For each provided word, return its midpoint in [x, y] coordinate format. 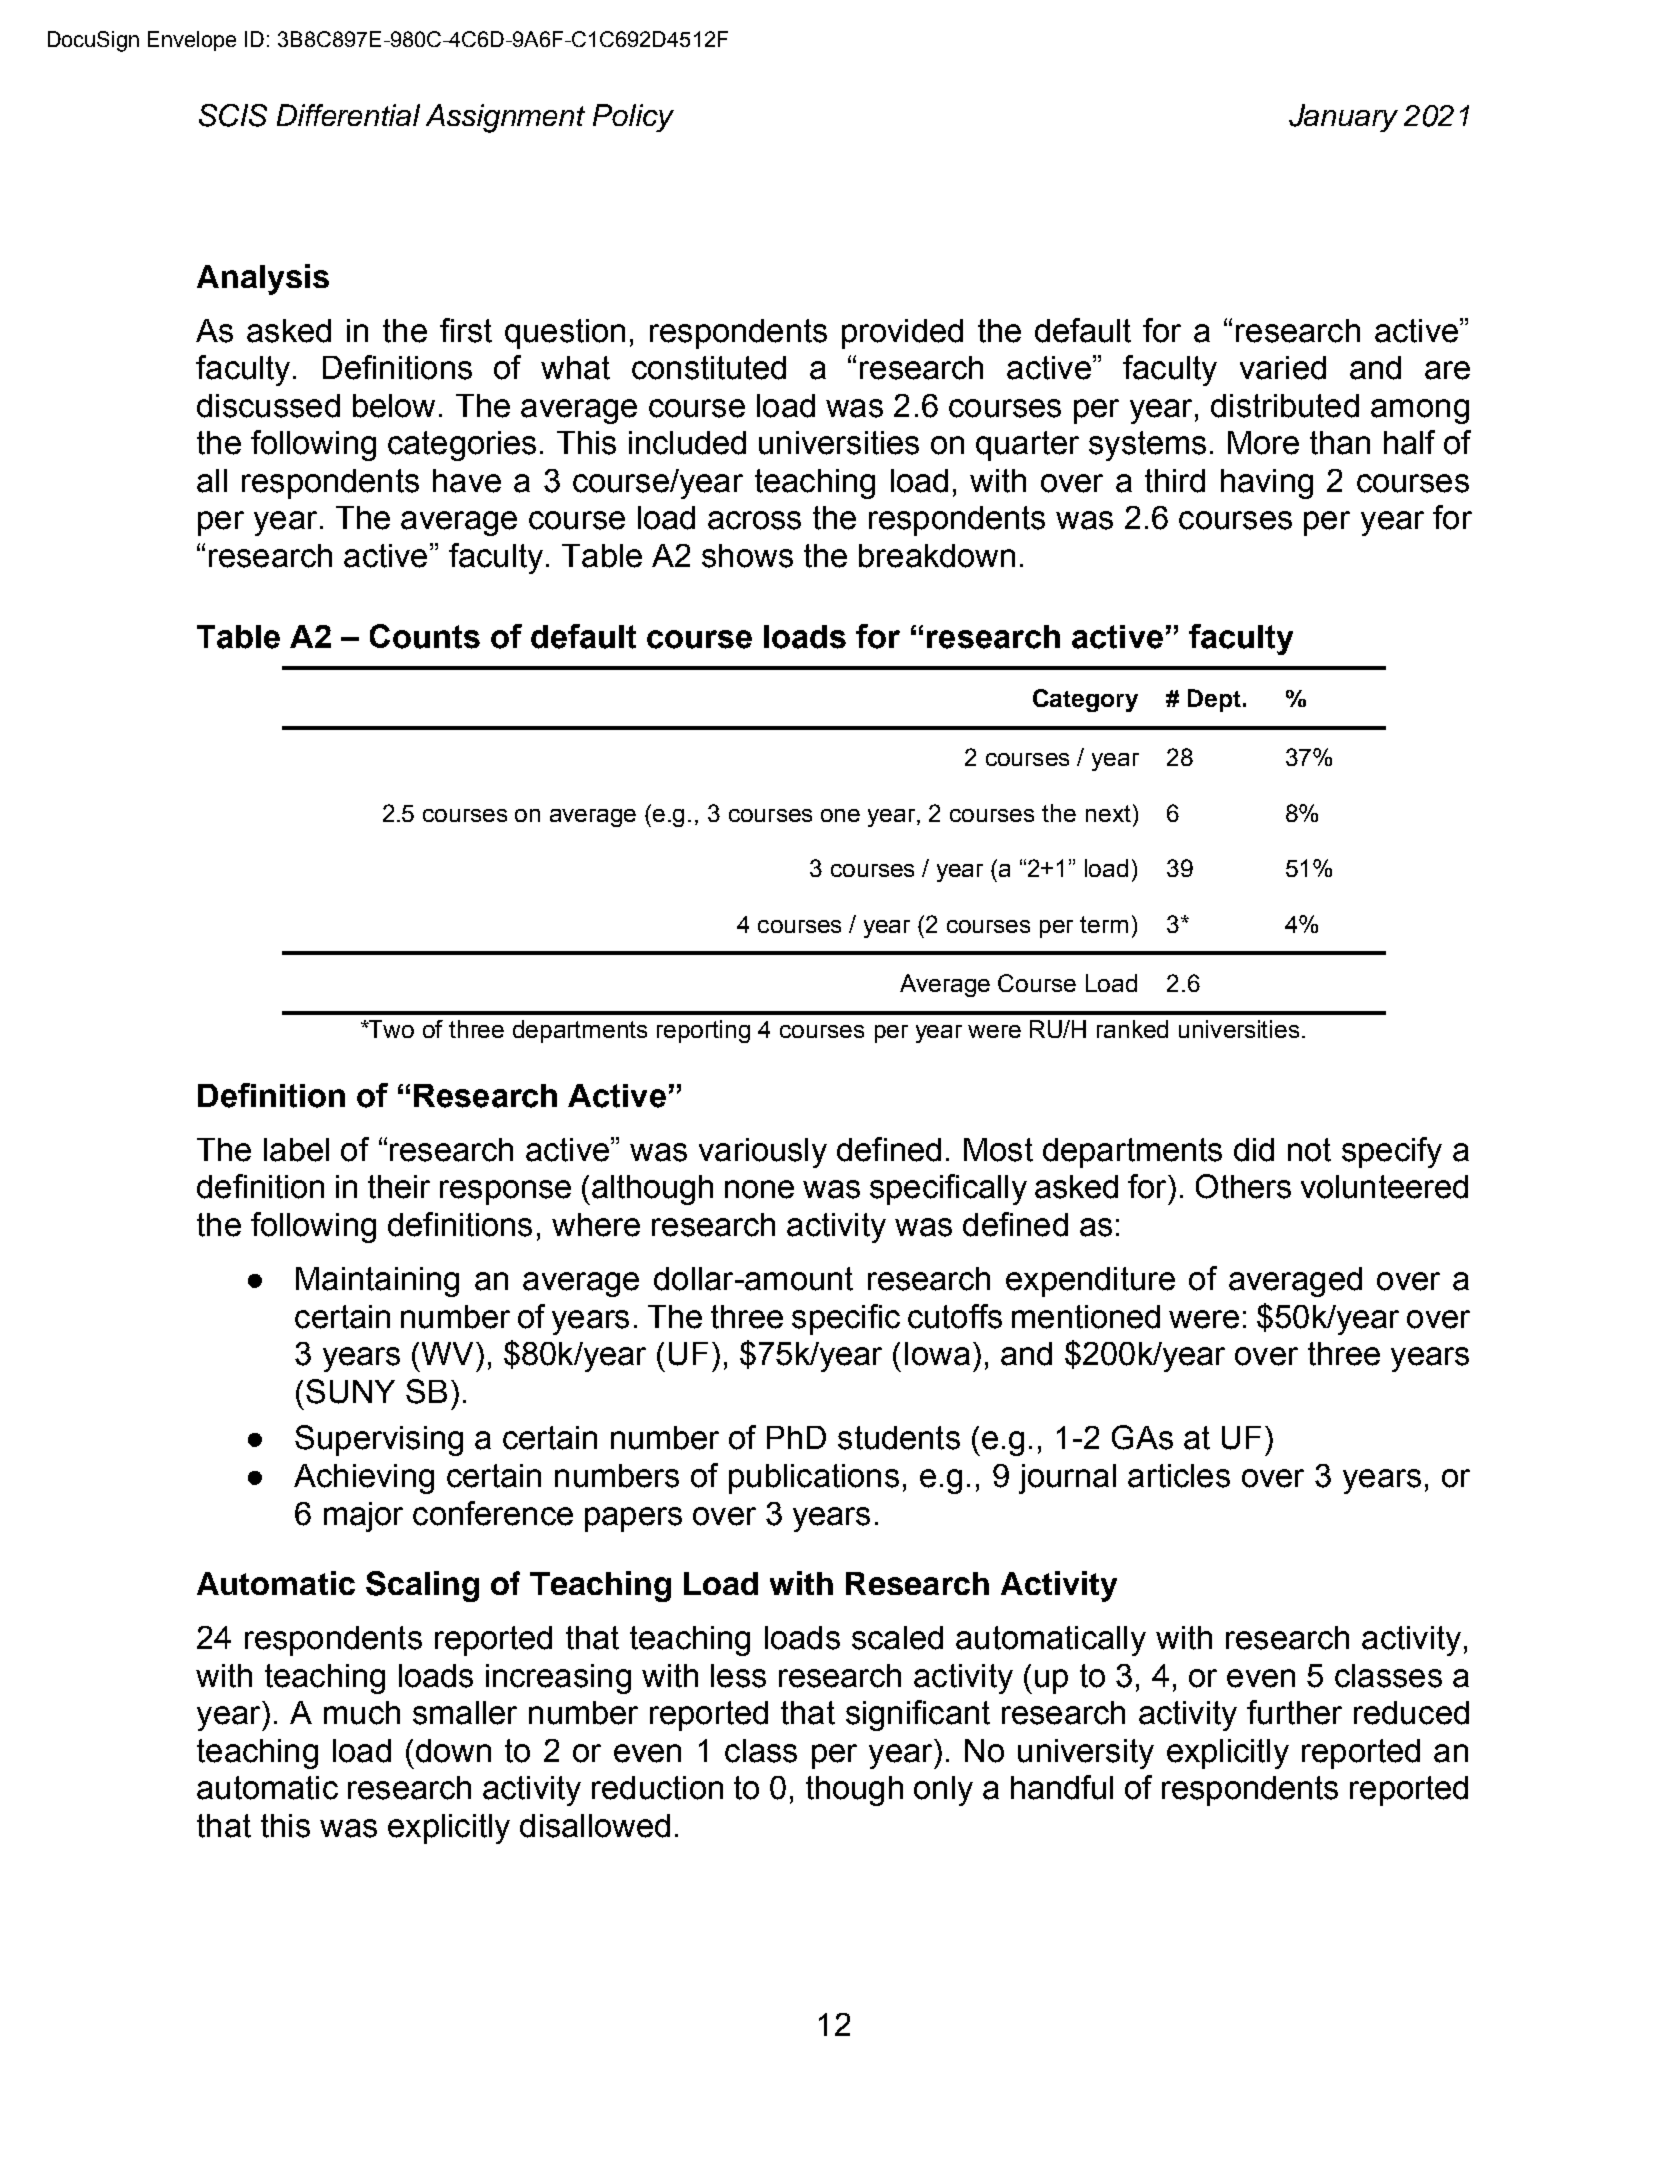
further [1294, 1712]
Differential [348, 115]
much [362, 1713]
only [943, 1791]
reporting [703, 1031]
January [1343, 118]
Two [391, 1029]
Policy [633, 118]
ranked [1132, 1029]
